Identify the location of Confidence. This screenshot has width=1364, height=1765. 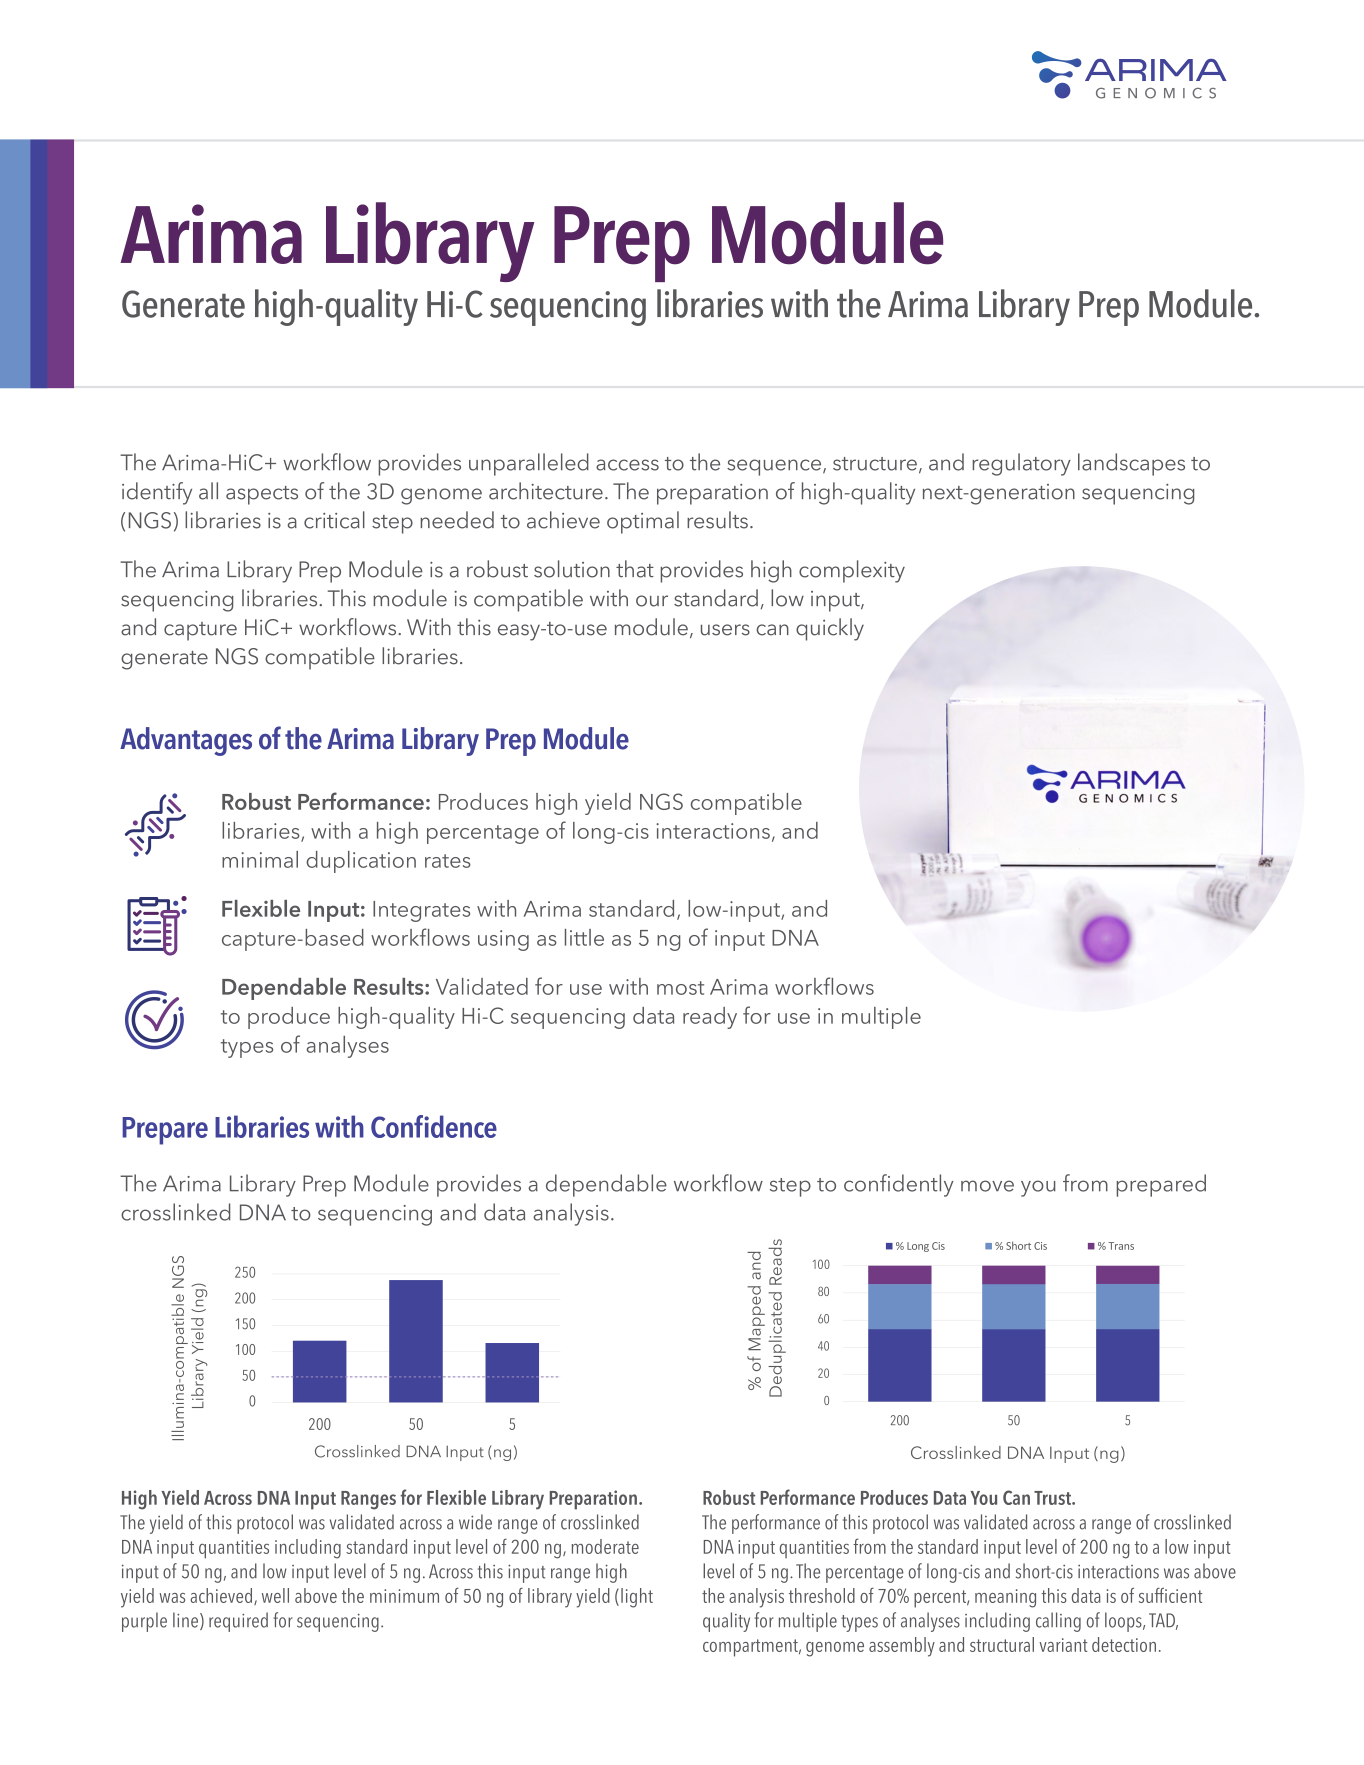
(434, 1126).
